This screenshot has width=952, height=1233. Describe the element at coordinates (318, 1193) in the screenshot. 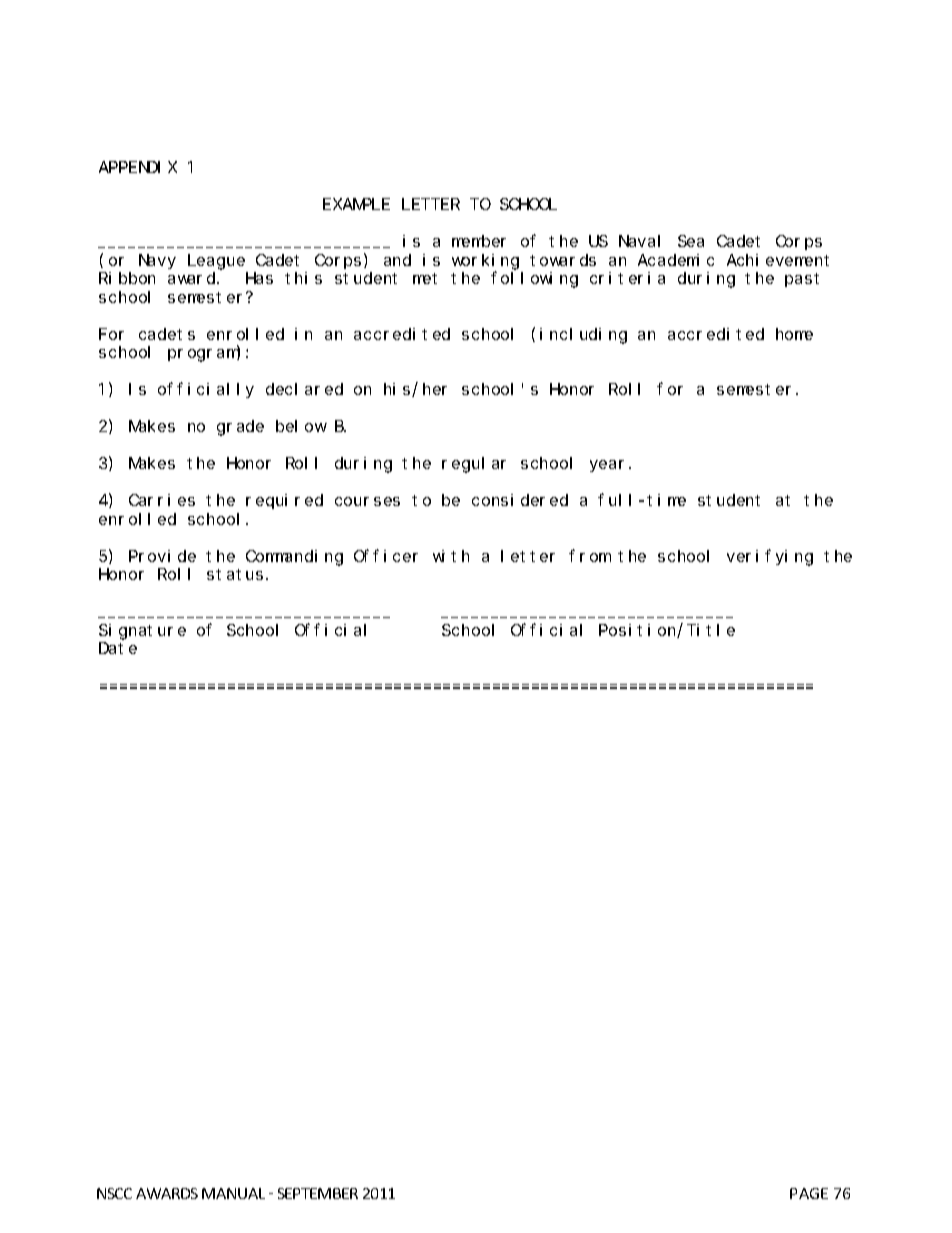

I see `SEPTEMBER` at that location.
